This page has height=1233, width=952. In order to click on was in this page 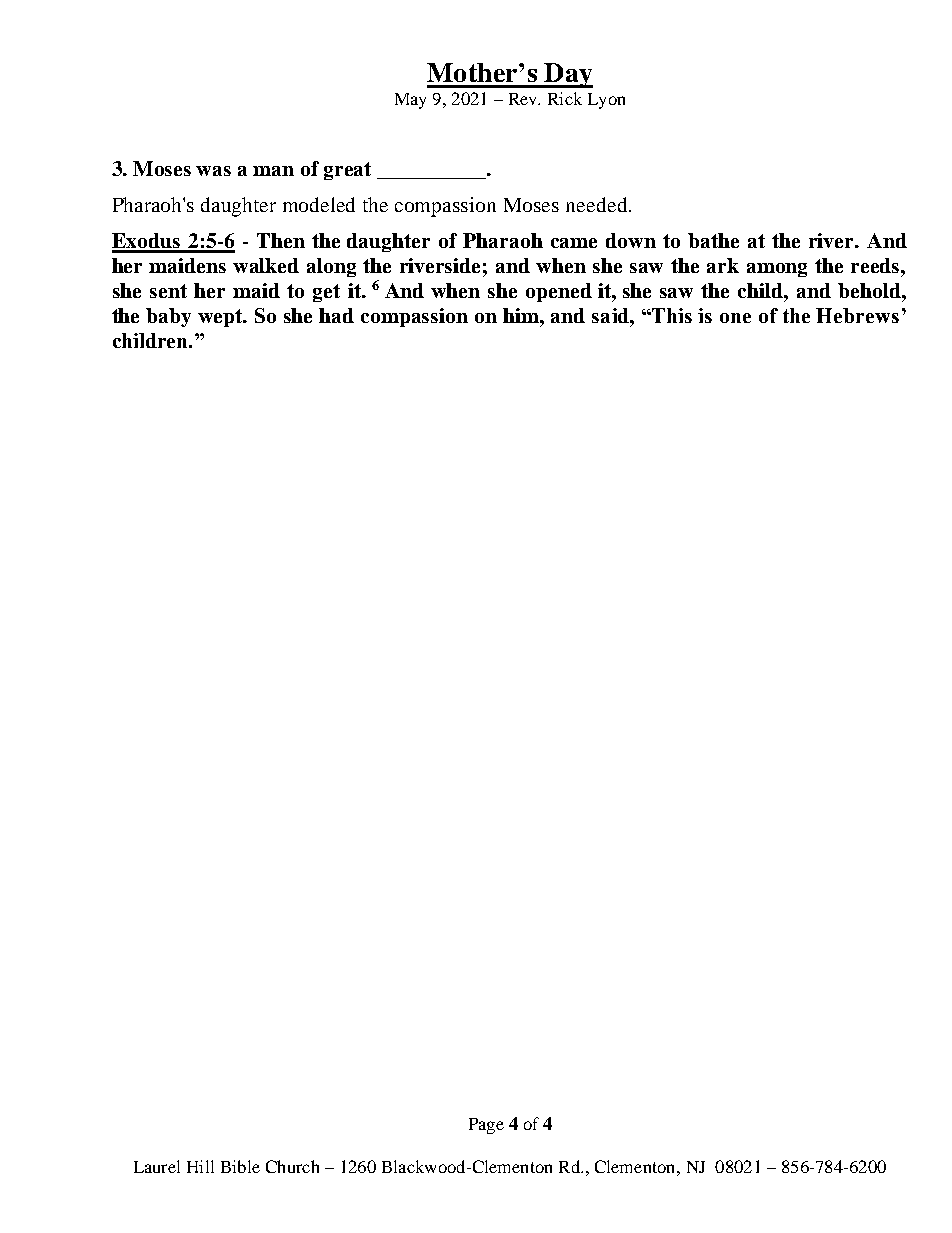, I will do `click(213, 171)`.
